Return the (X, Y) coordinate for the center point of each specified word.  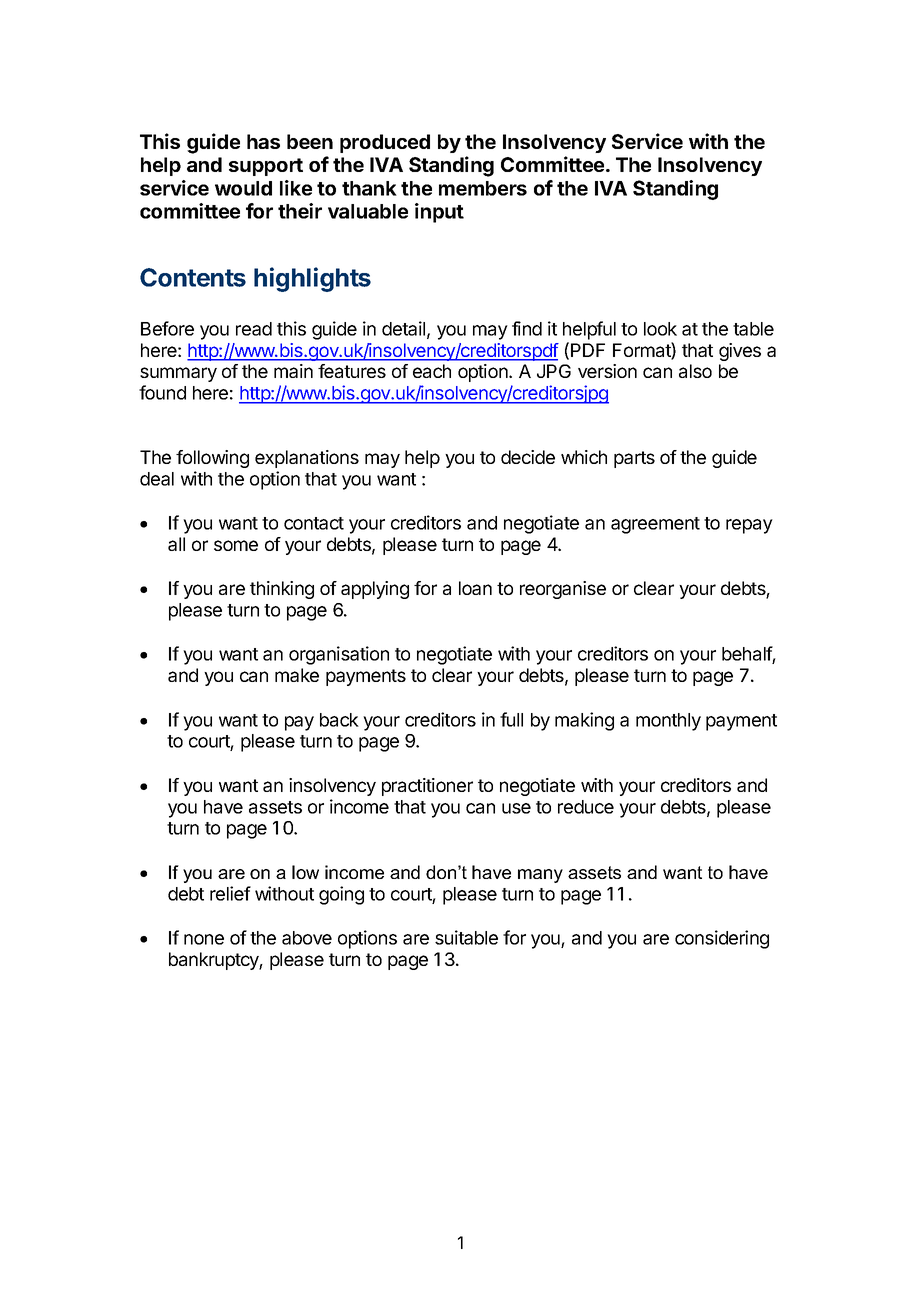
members (483, 188)
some (236, 545)
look (660, 329)
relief (230, 893)
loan (475, 588)
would (243, 188)
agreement (655, 525)
